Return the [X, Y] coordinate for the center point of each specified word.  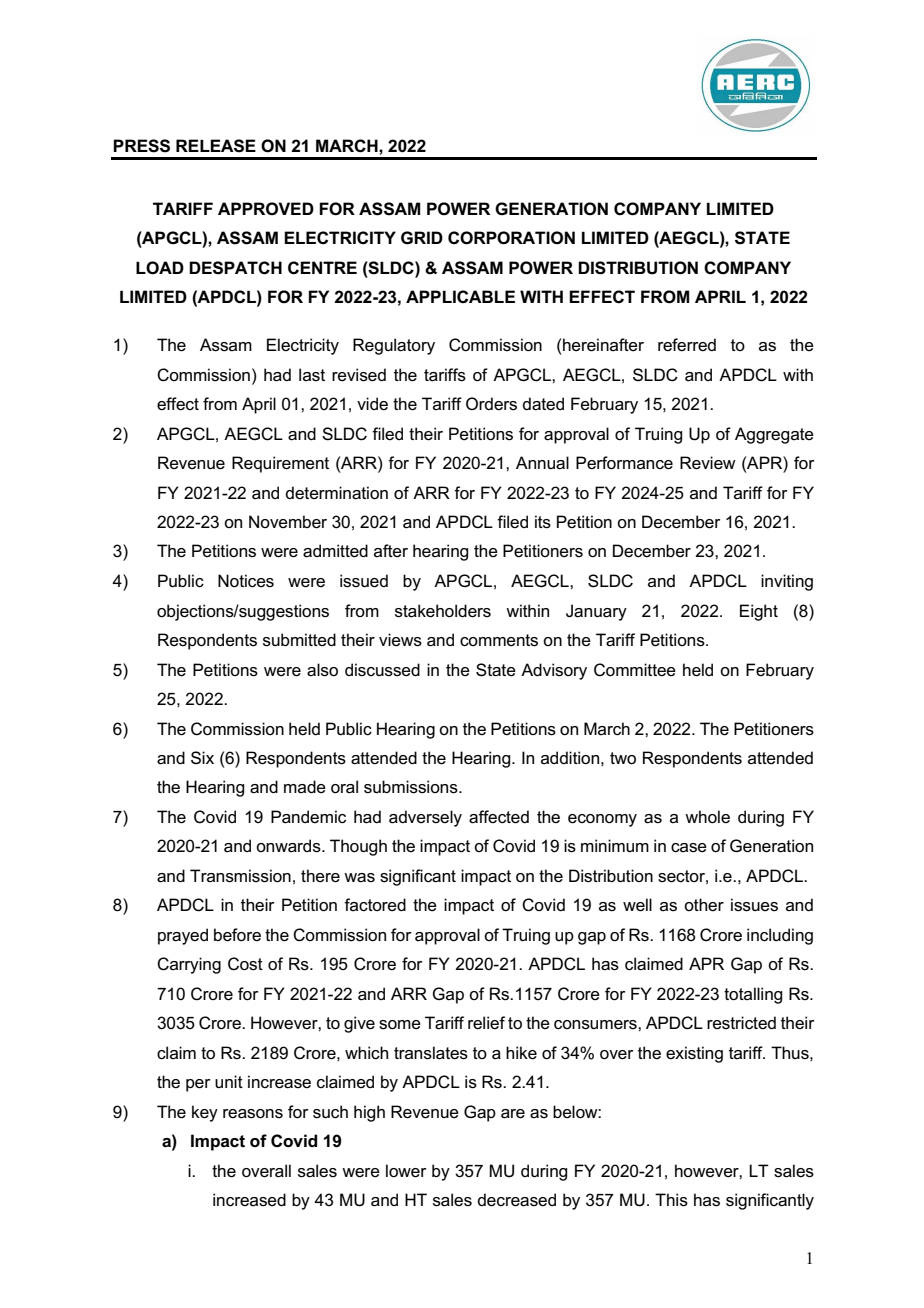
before [237, 935]
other [704, 904]
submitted [299, 640]
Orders [491, 404]
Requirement [280, 464]
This [671, 1200]
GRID [422, 238]
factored [375, 905]
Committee [635, 670]
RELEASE [216, 146]
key [205, 1113]
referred [687, 344]
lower [406, 1171]
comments [499, 640]
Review [708, 463]
